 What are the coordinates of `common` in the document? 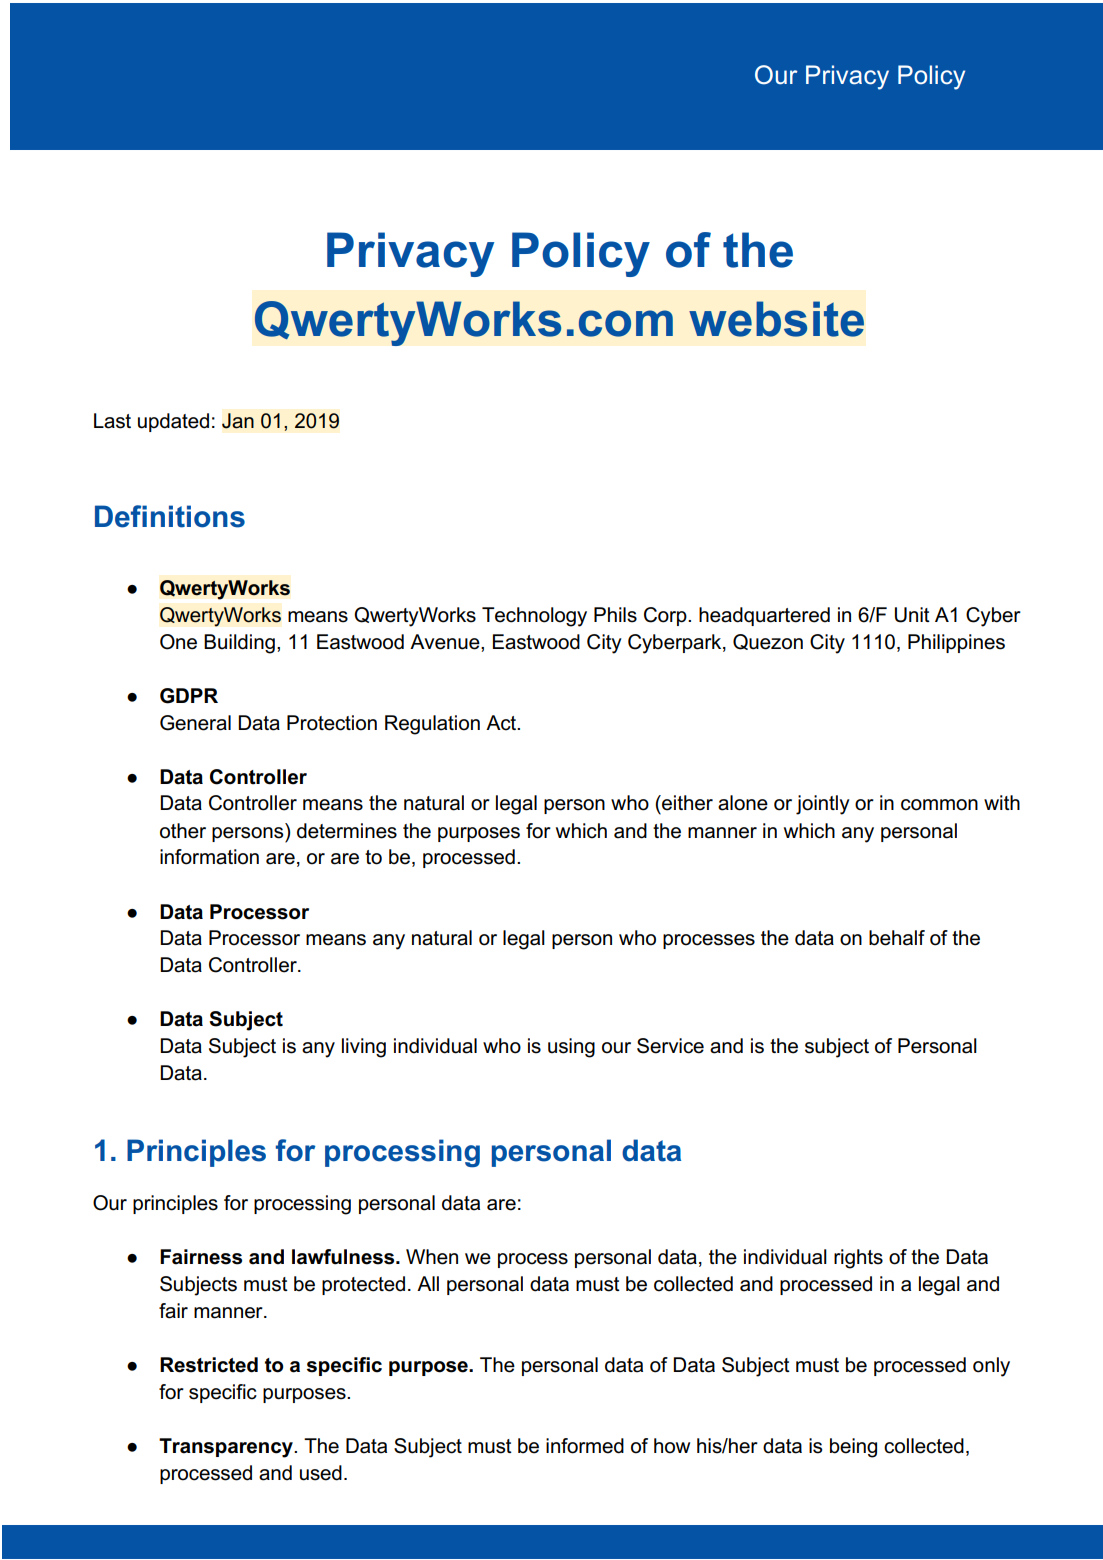 It's located at (939, 805).
